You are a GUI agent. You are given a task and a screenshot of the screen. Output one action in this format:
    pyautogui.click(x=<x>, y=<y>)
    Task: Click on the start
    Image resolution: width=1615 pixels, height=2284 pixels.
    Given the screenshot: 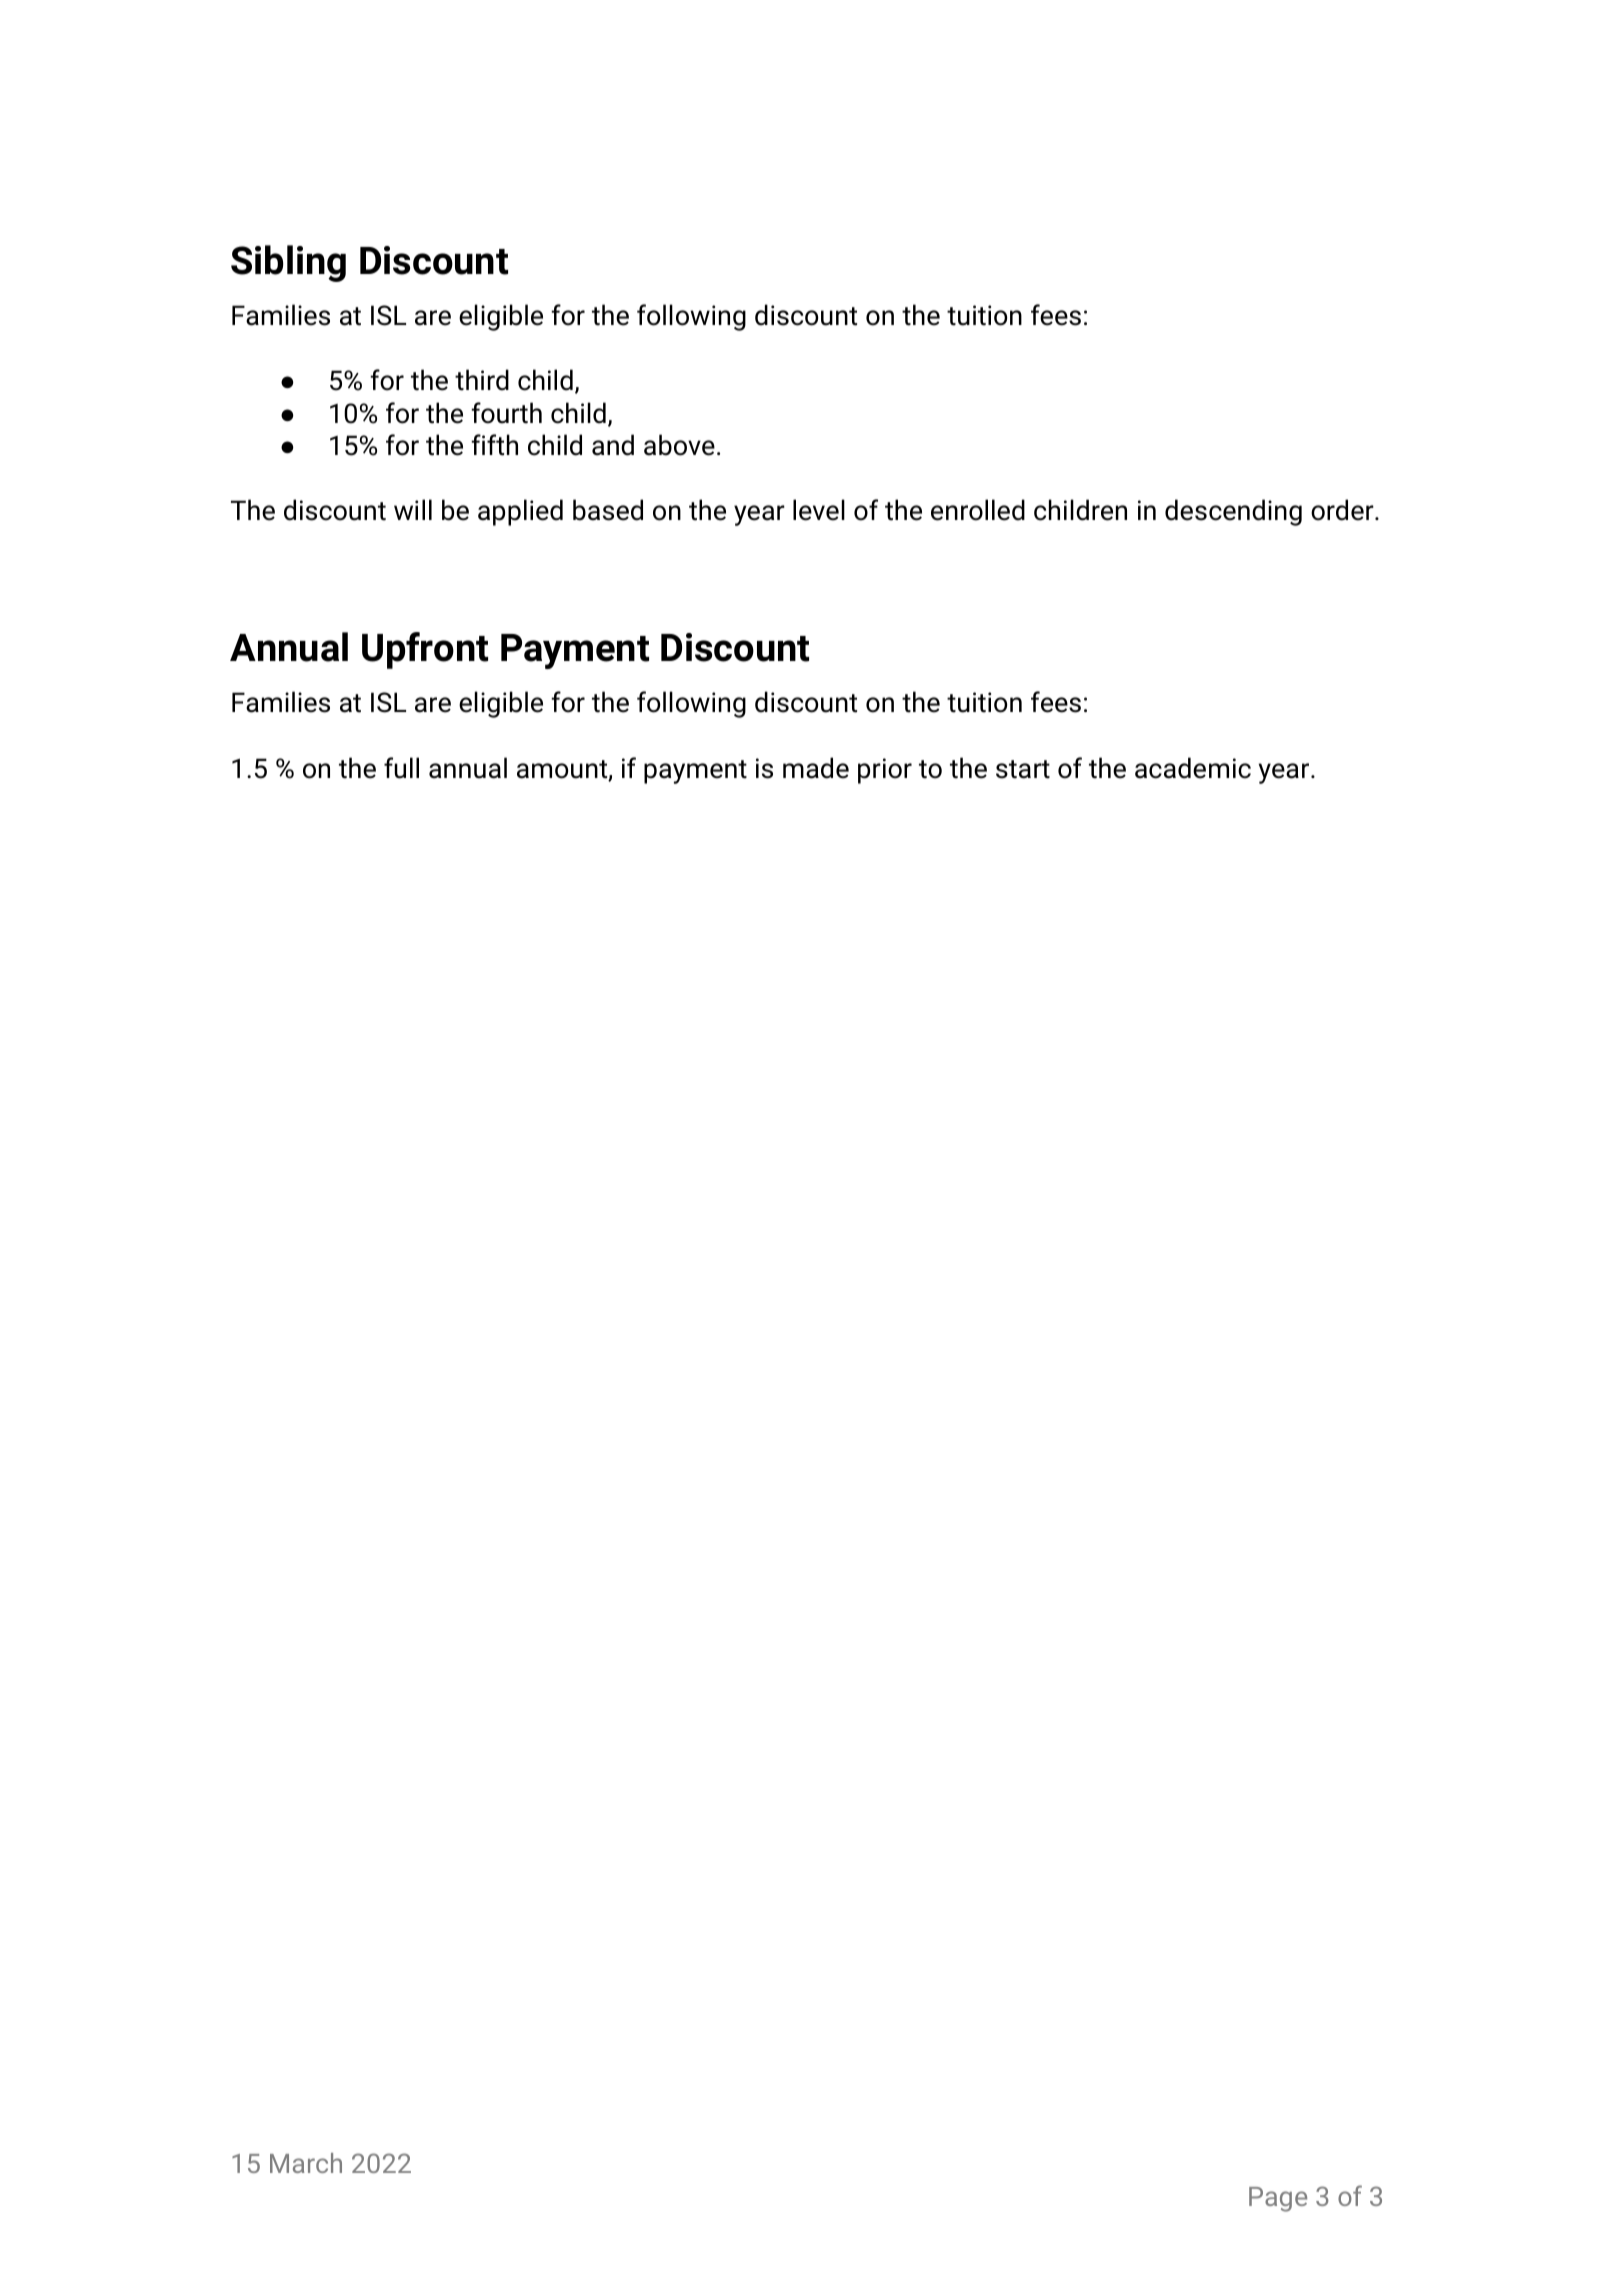 What is the action you would take?
    pyautogui.click(x=1023, y=769)
